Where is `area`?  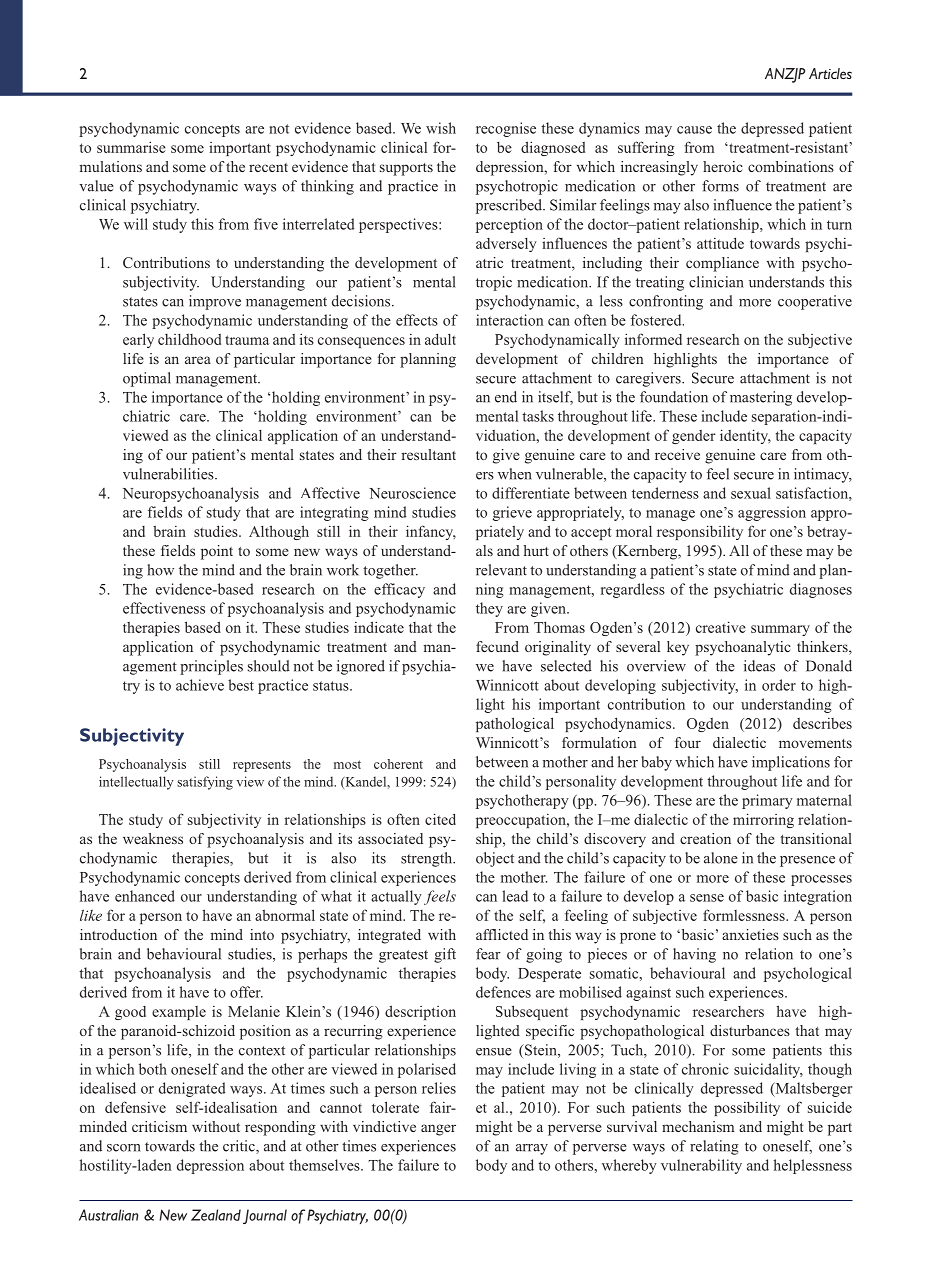 area is located at coordinates (198, 360).
